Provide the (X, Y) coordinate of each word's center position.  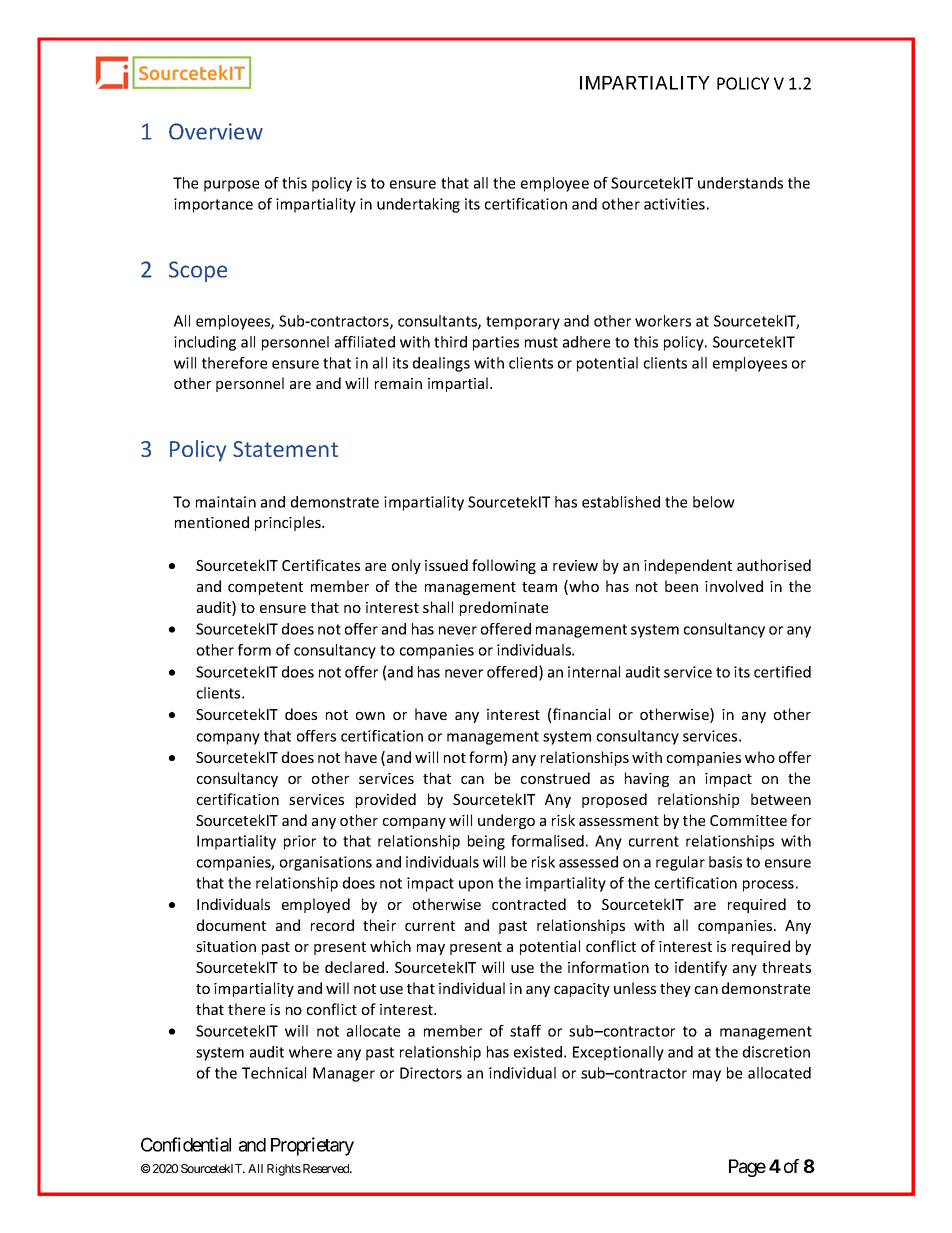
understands (740, 183)
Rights (284, 1170)
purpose (231, 186)
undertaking (418, 205)
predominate (504, 608)
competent (265, 588)
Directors (431, 1073)
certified (782, 672)
